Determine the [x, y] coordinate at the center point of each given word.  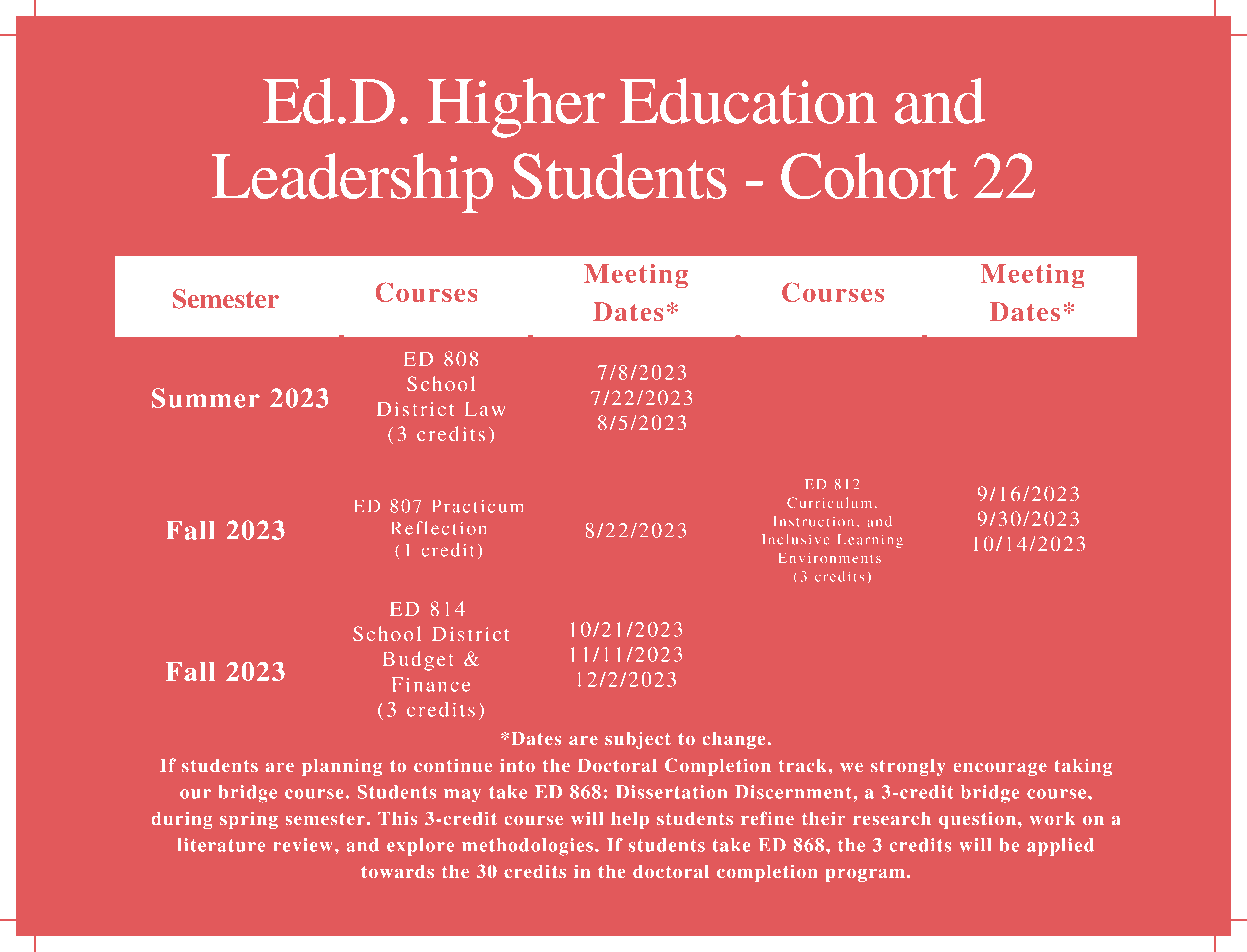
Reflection [439, 528]
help [630, 820]
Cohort [869, 176]
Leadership [352, 183]
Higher [516, 108]
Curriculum [831, 502]
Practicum [477, 506]
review [303, 845]
